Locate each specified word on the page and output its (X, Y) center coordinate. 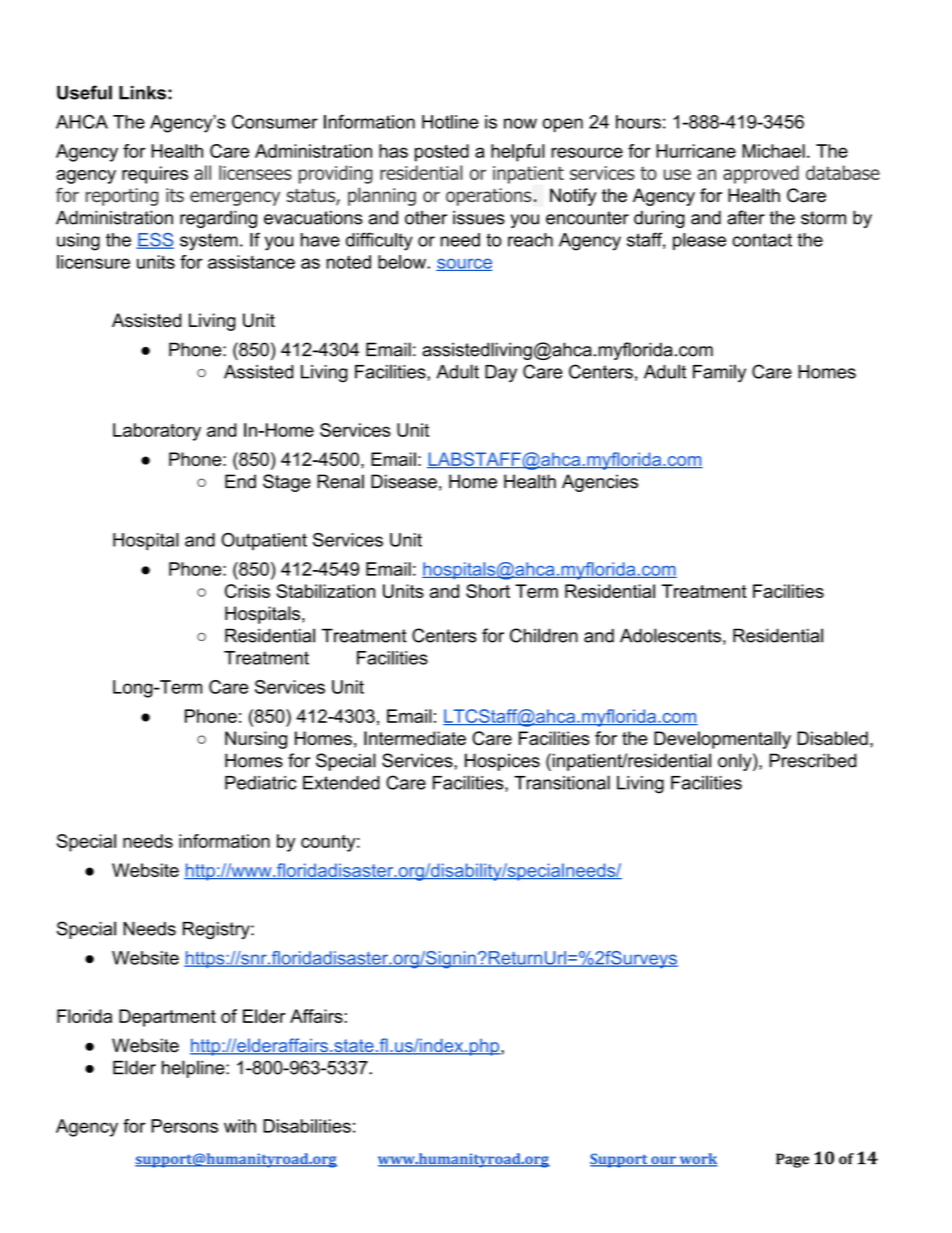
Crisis (247, 591)
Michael (773, 151)
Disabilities (307, 1126)
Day (501, 374)
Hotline (450, 122)
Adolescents (670, 635)
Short (488, 591)
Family (719, 373)
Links (142, 93)
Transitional (562, 782)
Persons (184, 1126)
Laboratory (157, 432)
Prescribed (813, 760)
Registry (217, 931)
